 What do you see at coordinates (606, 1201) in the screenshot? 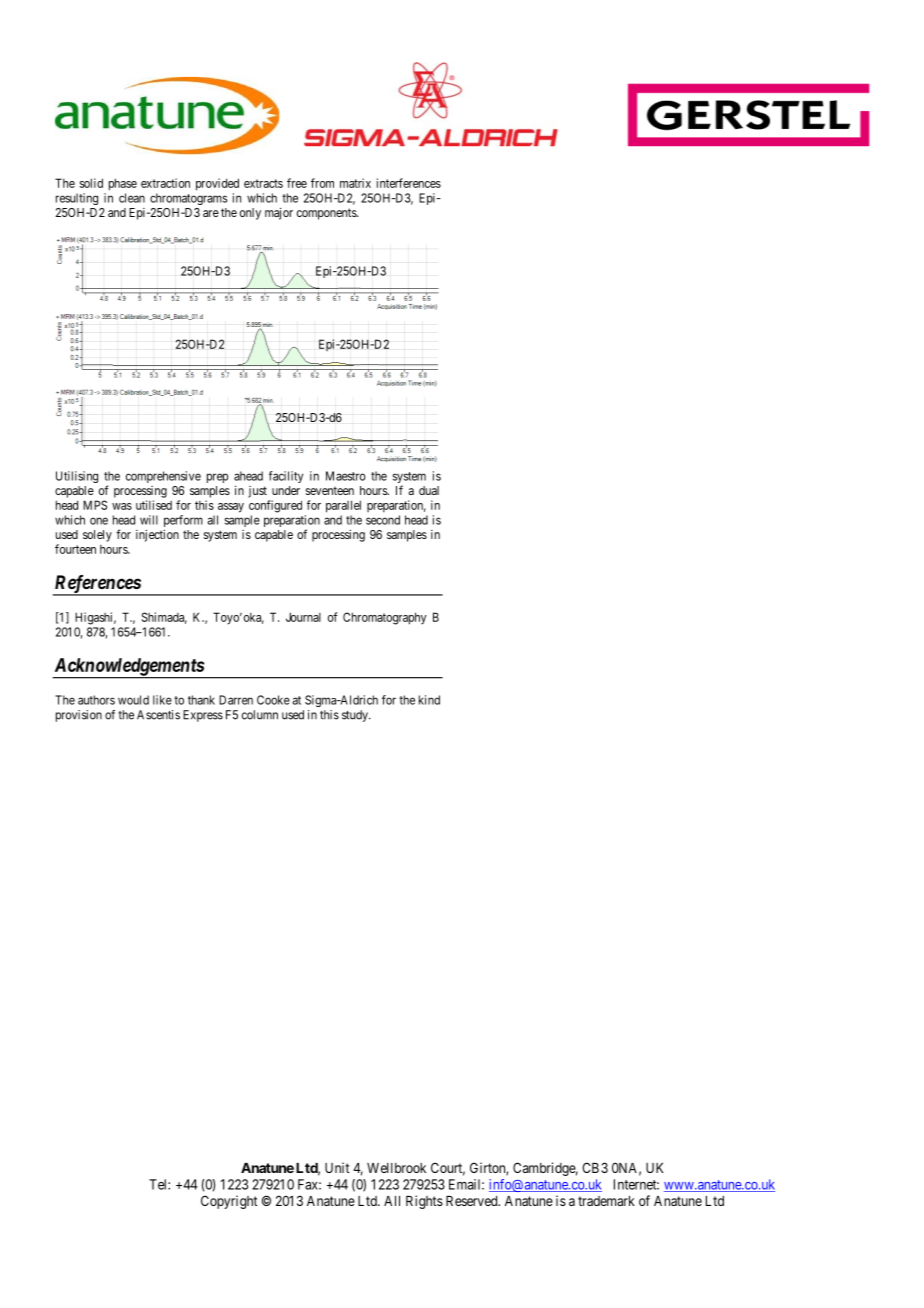
I see `trademark` at bounding box center [606, 1201].
